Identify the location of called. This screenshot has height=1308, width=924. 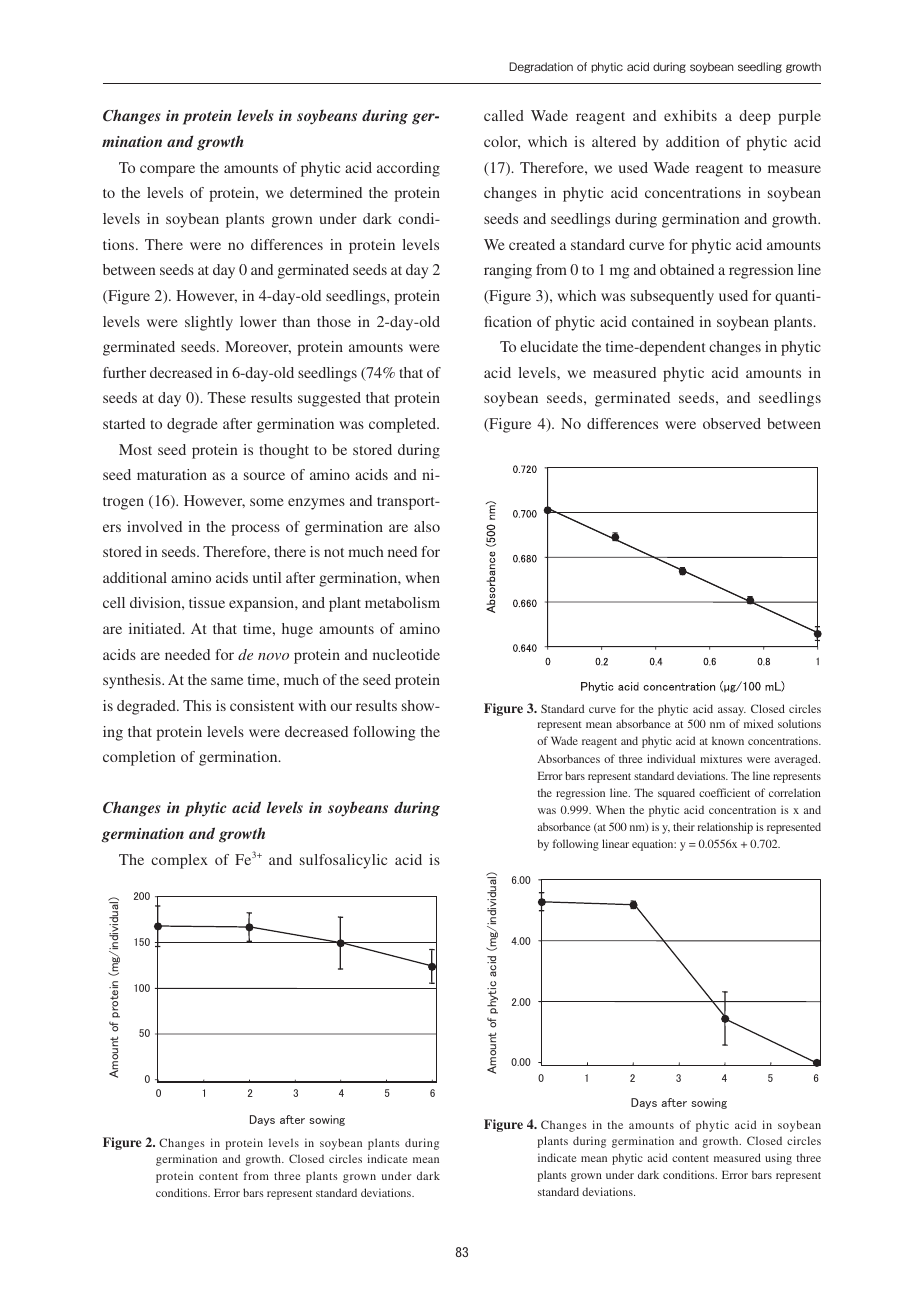
(504, 115).
